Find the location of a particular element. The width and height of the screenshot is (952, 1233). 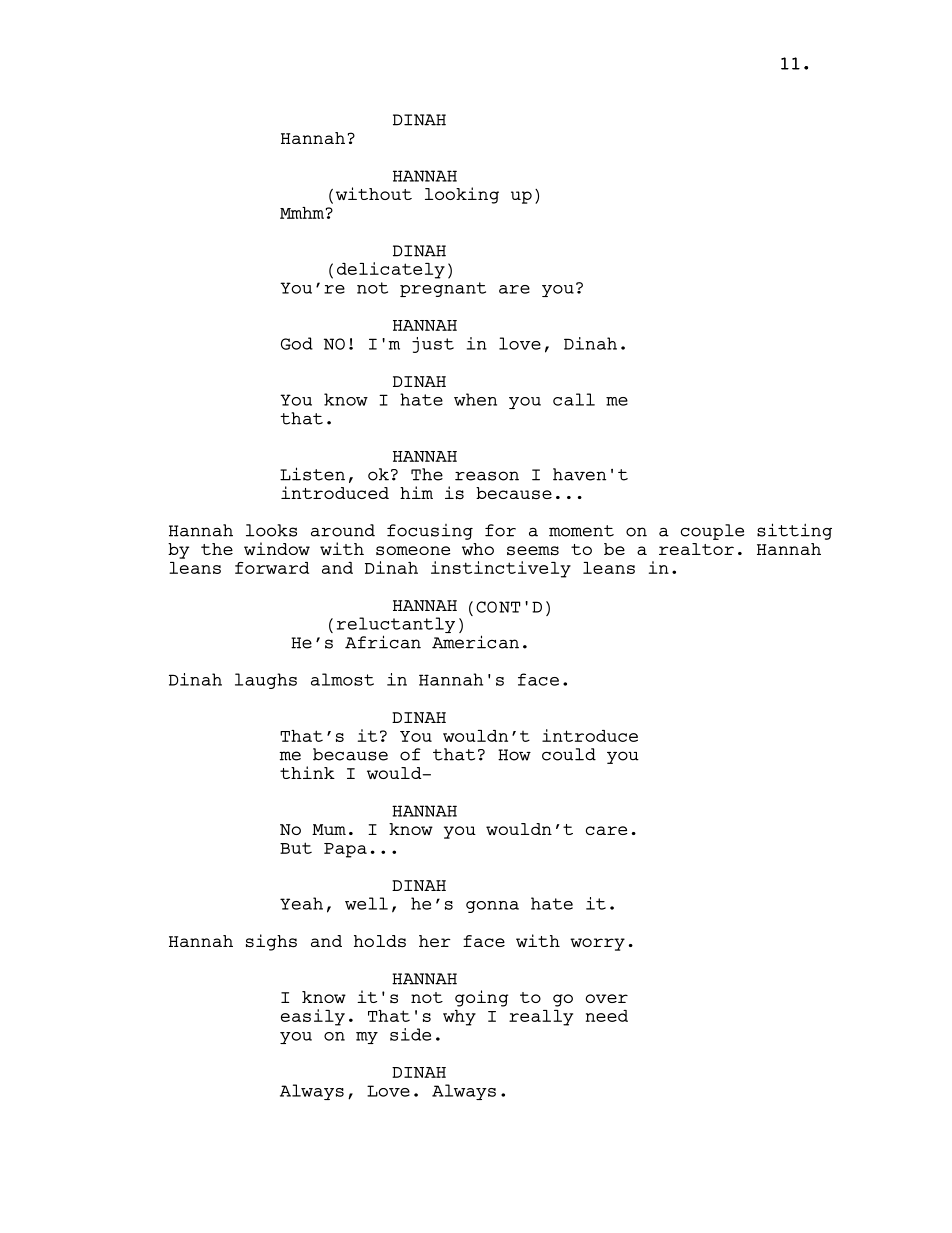

gonna is located at coordinates (492, 907).
